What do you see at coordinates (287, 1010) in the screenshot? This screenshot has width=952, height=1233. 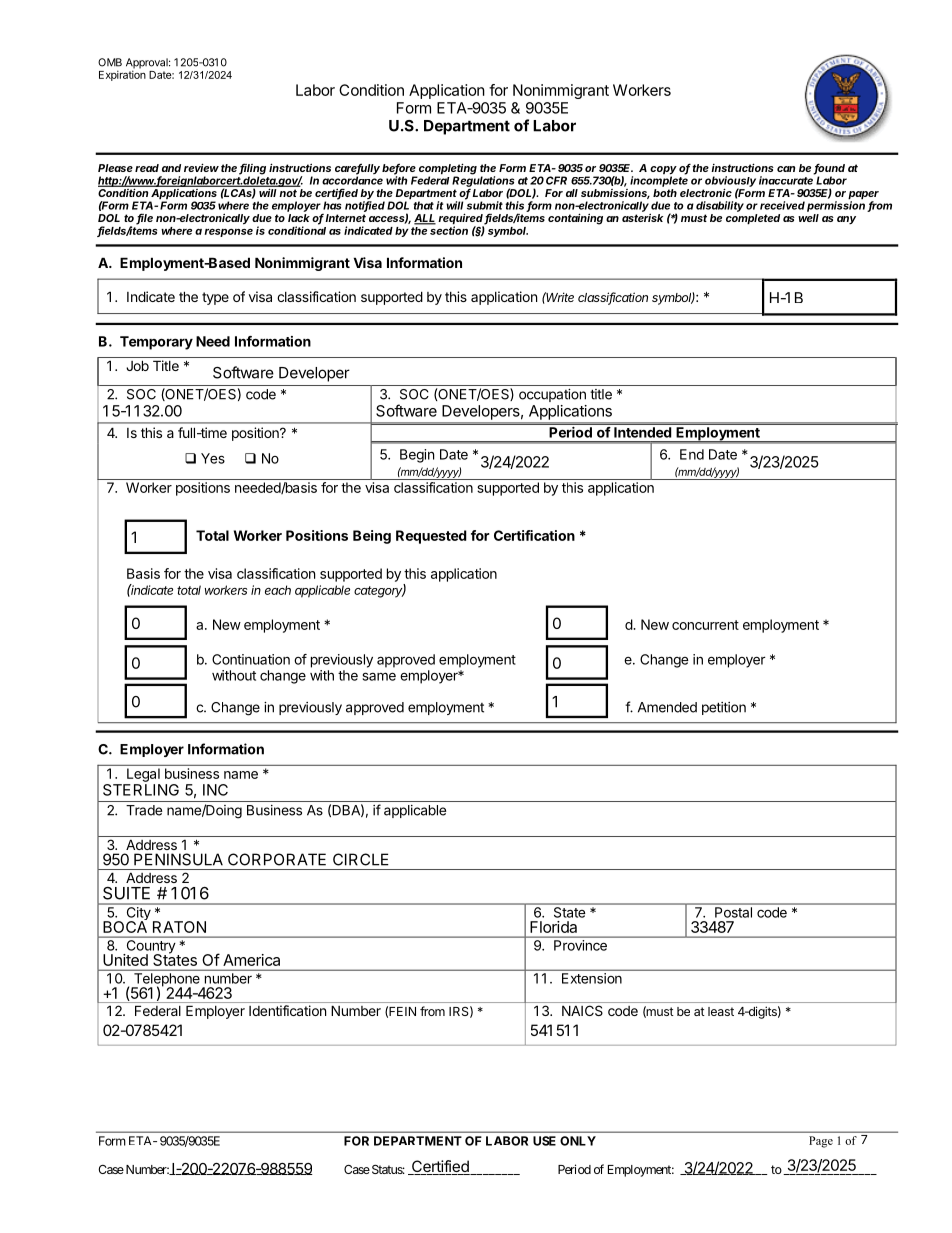 I see `Identification` at bounding box center [287, 1010].
